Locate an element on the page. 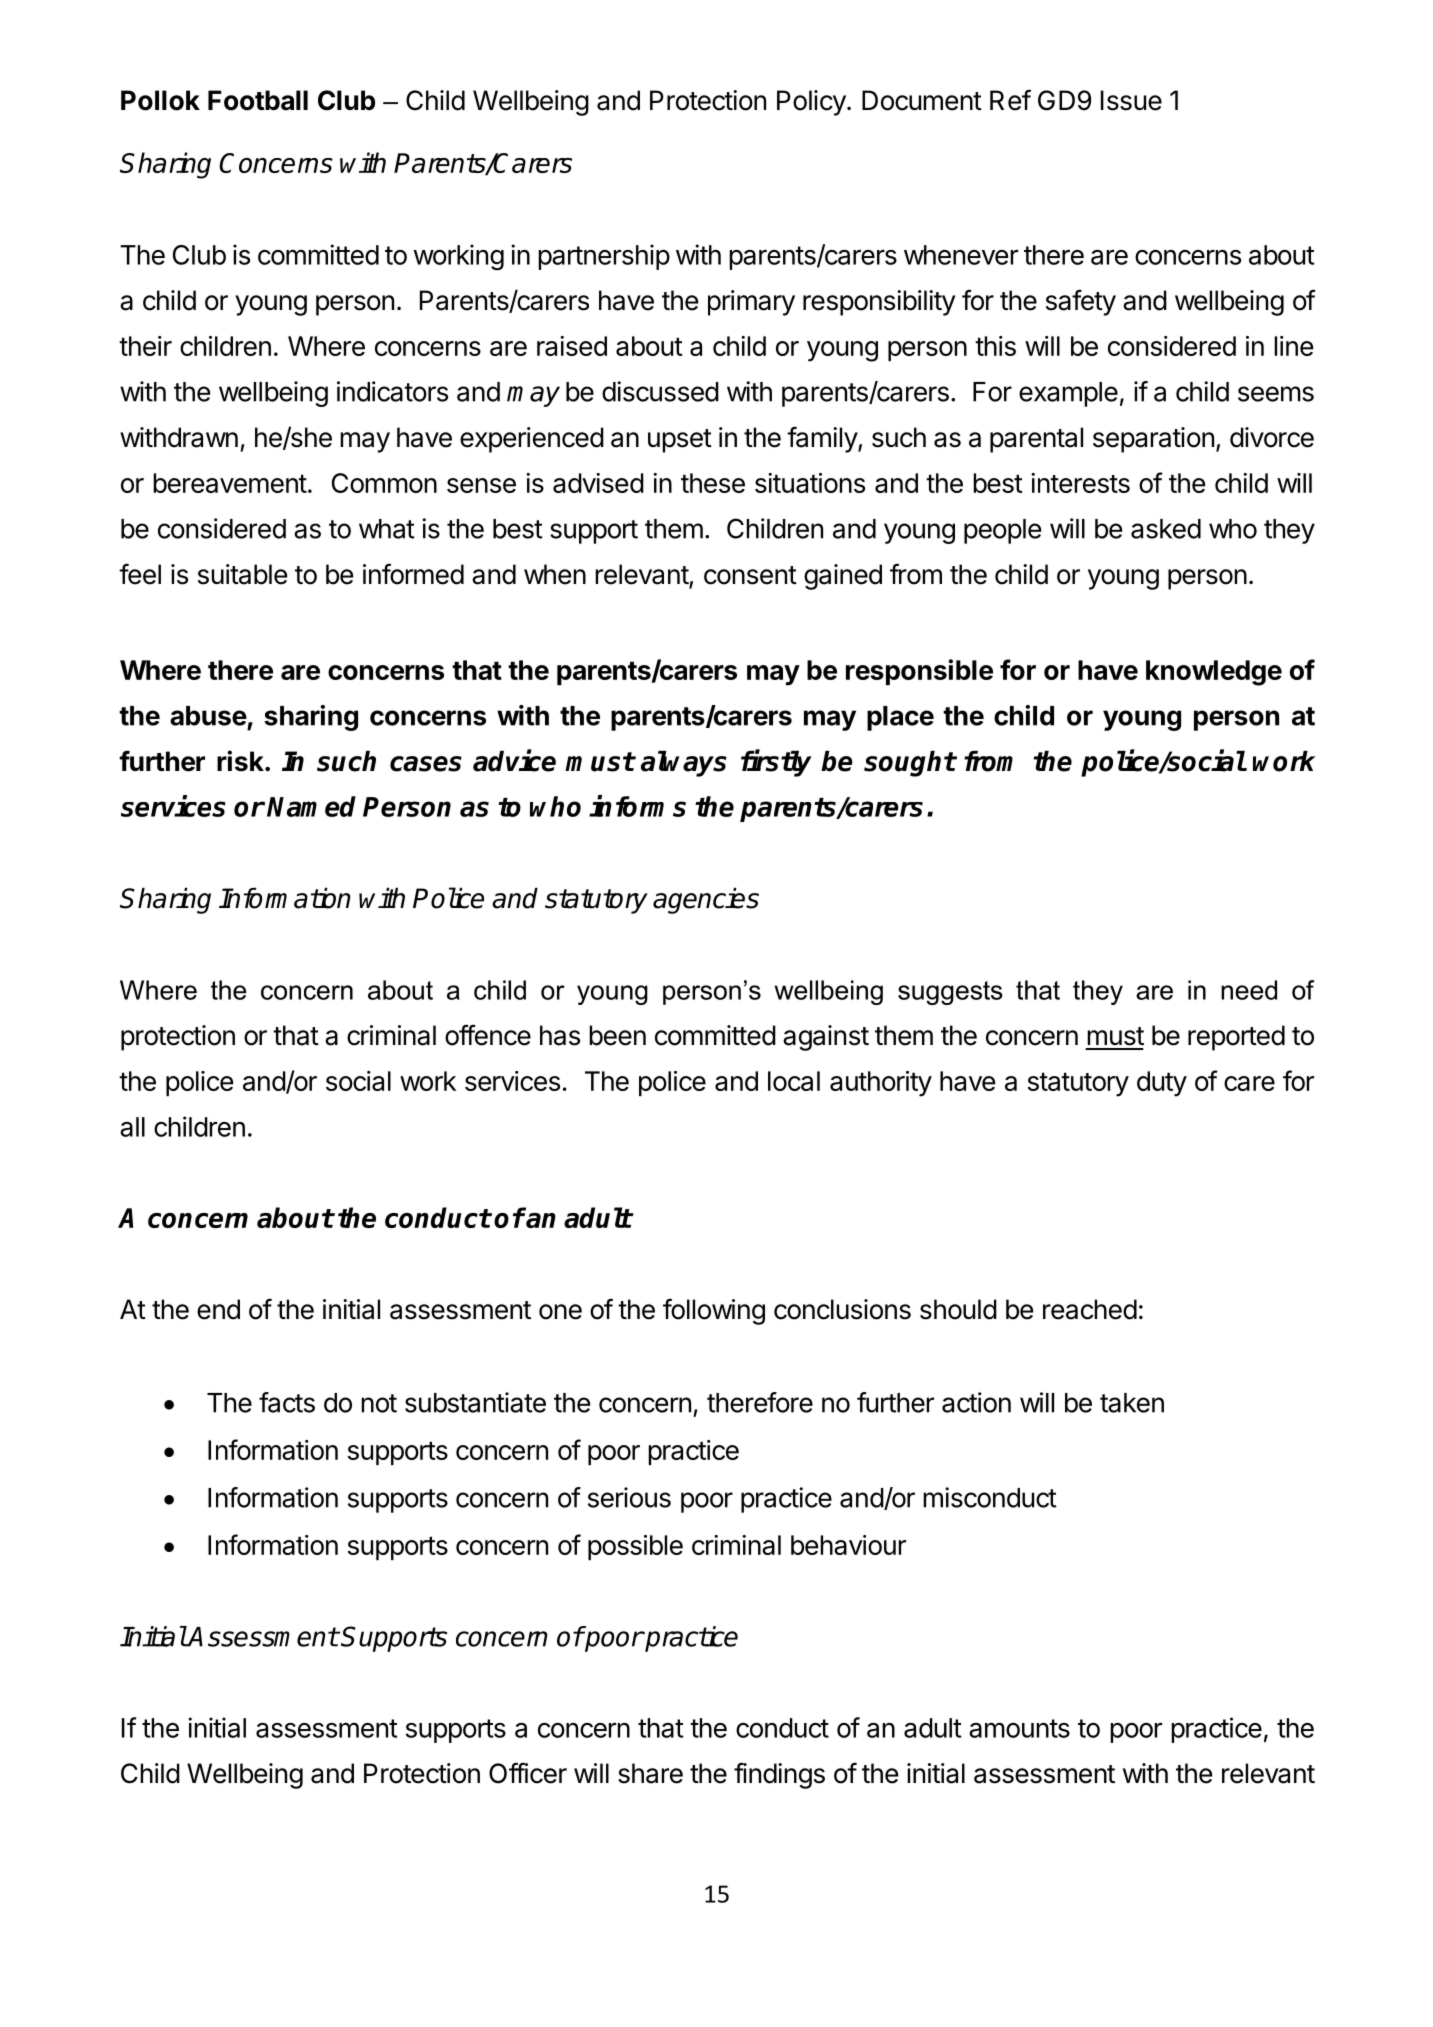  need is located at coordinates (1249, 990).
